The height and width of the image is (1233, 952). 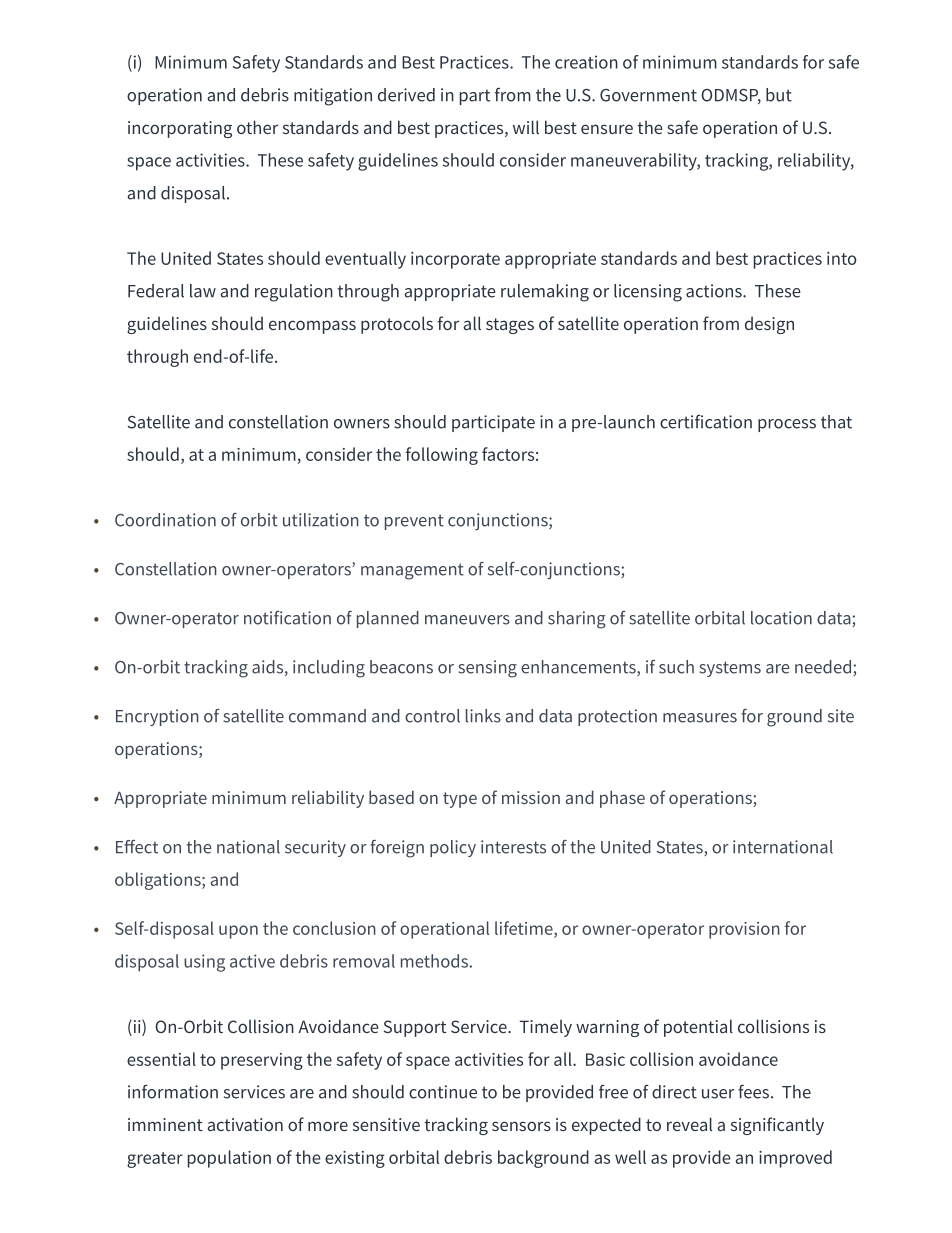 What do you see at coordinates (245, 1124) in the image?
I see `activation` at bounding box center [245, 1124].
